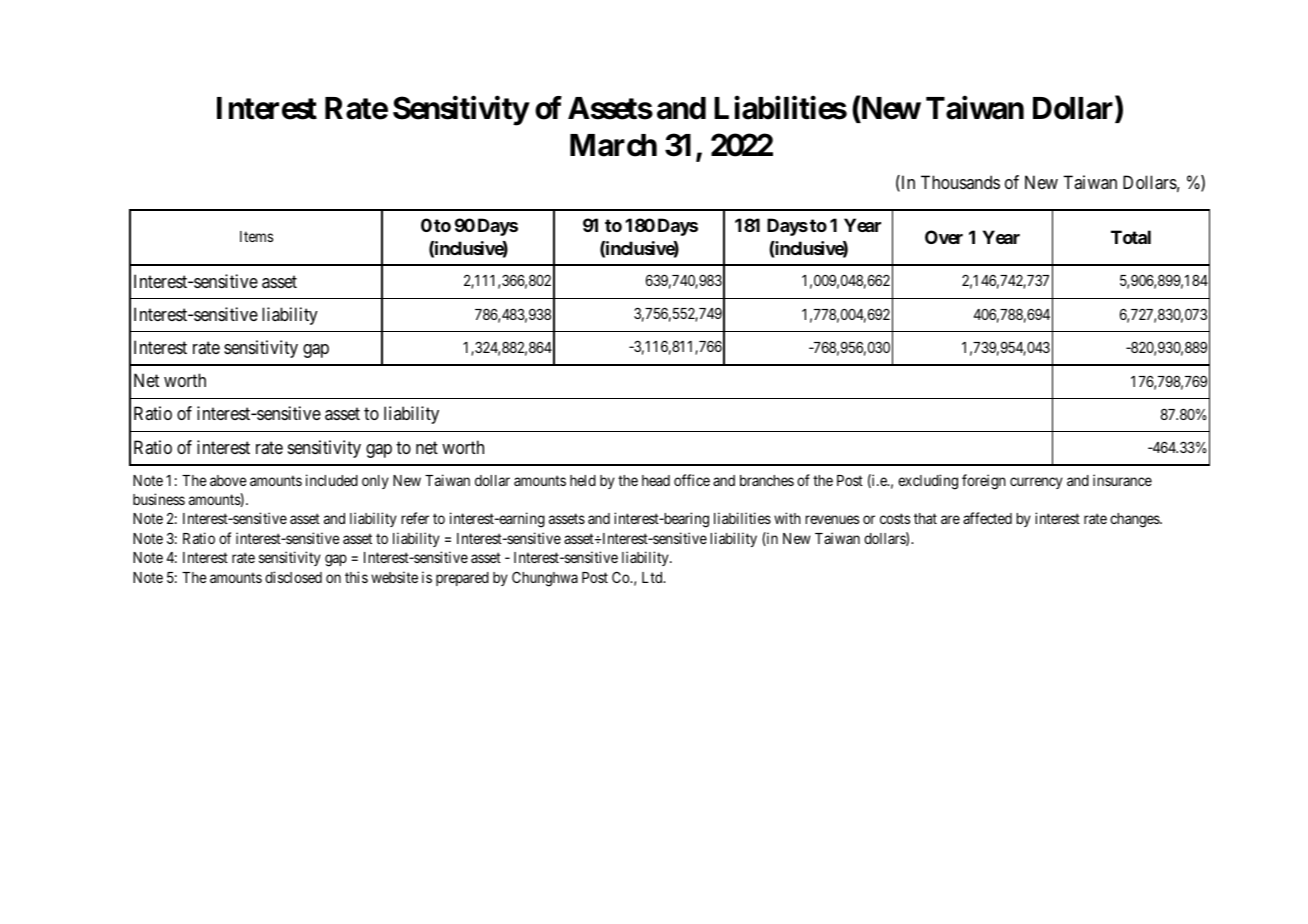 The width and height of the screenshot is (1308, 924). I want to click on Thousands, so click(960, 182).
